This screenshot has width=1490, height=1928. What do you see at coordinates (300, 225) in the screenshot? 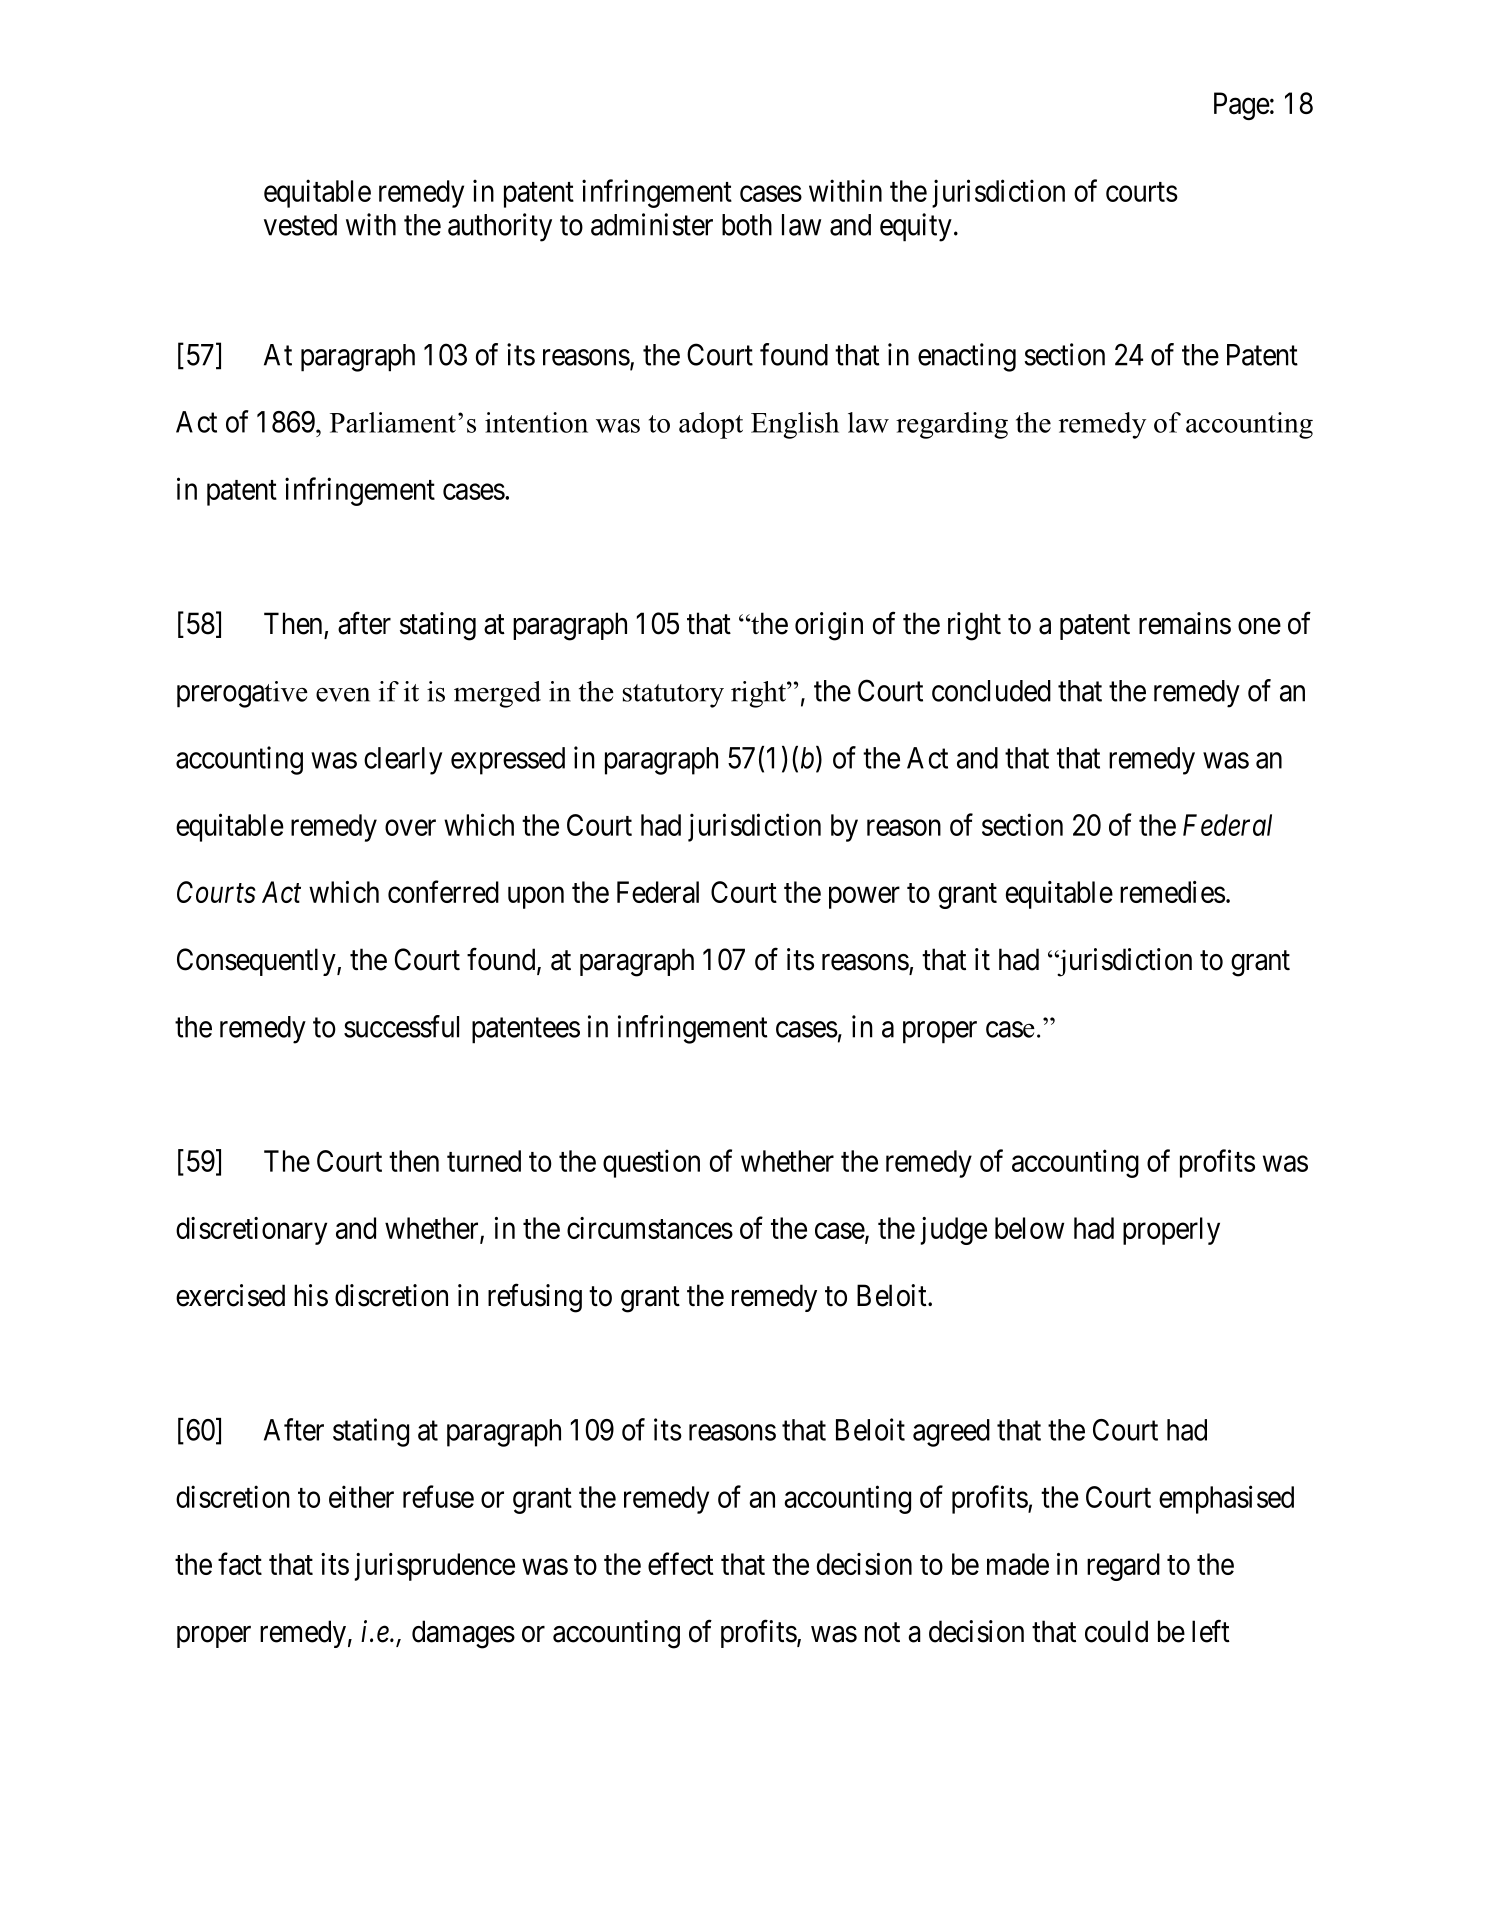
I see `vested` at bounding box center [300, 225].
